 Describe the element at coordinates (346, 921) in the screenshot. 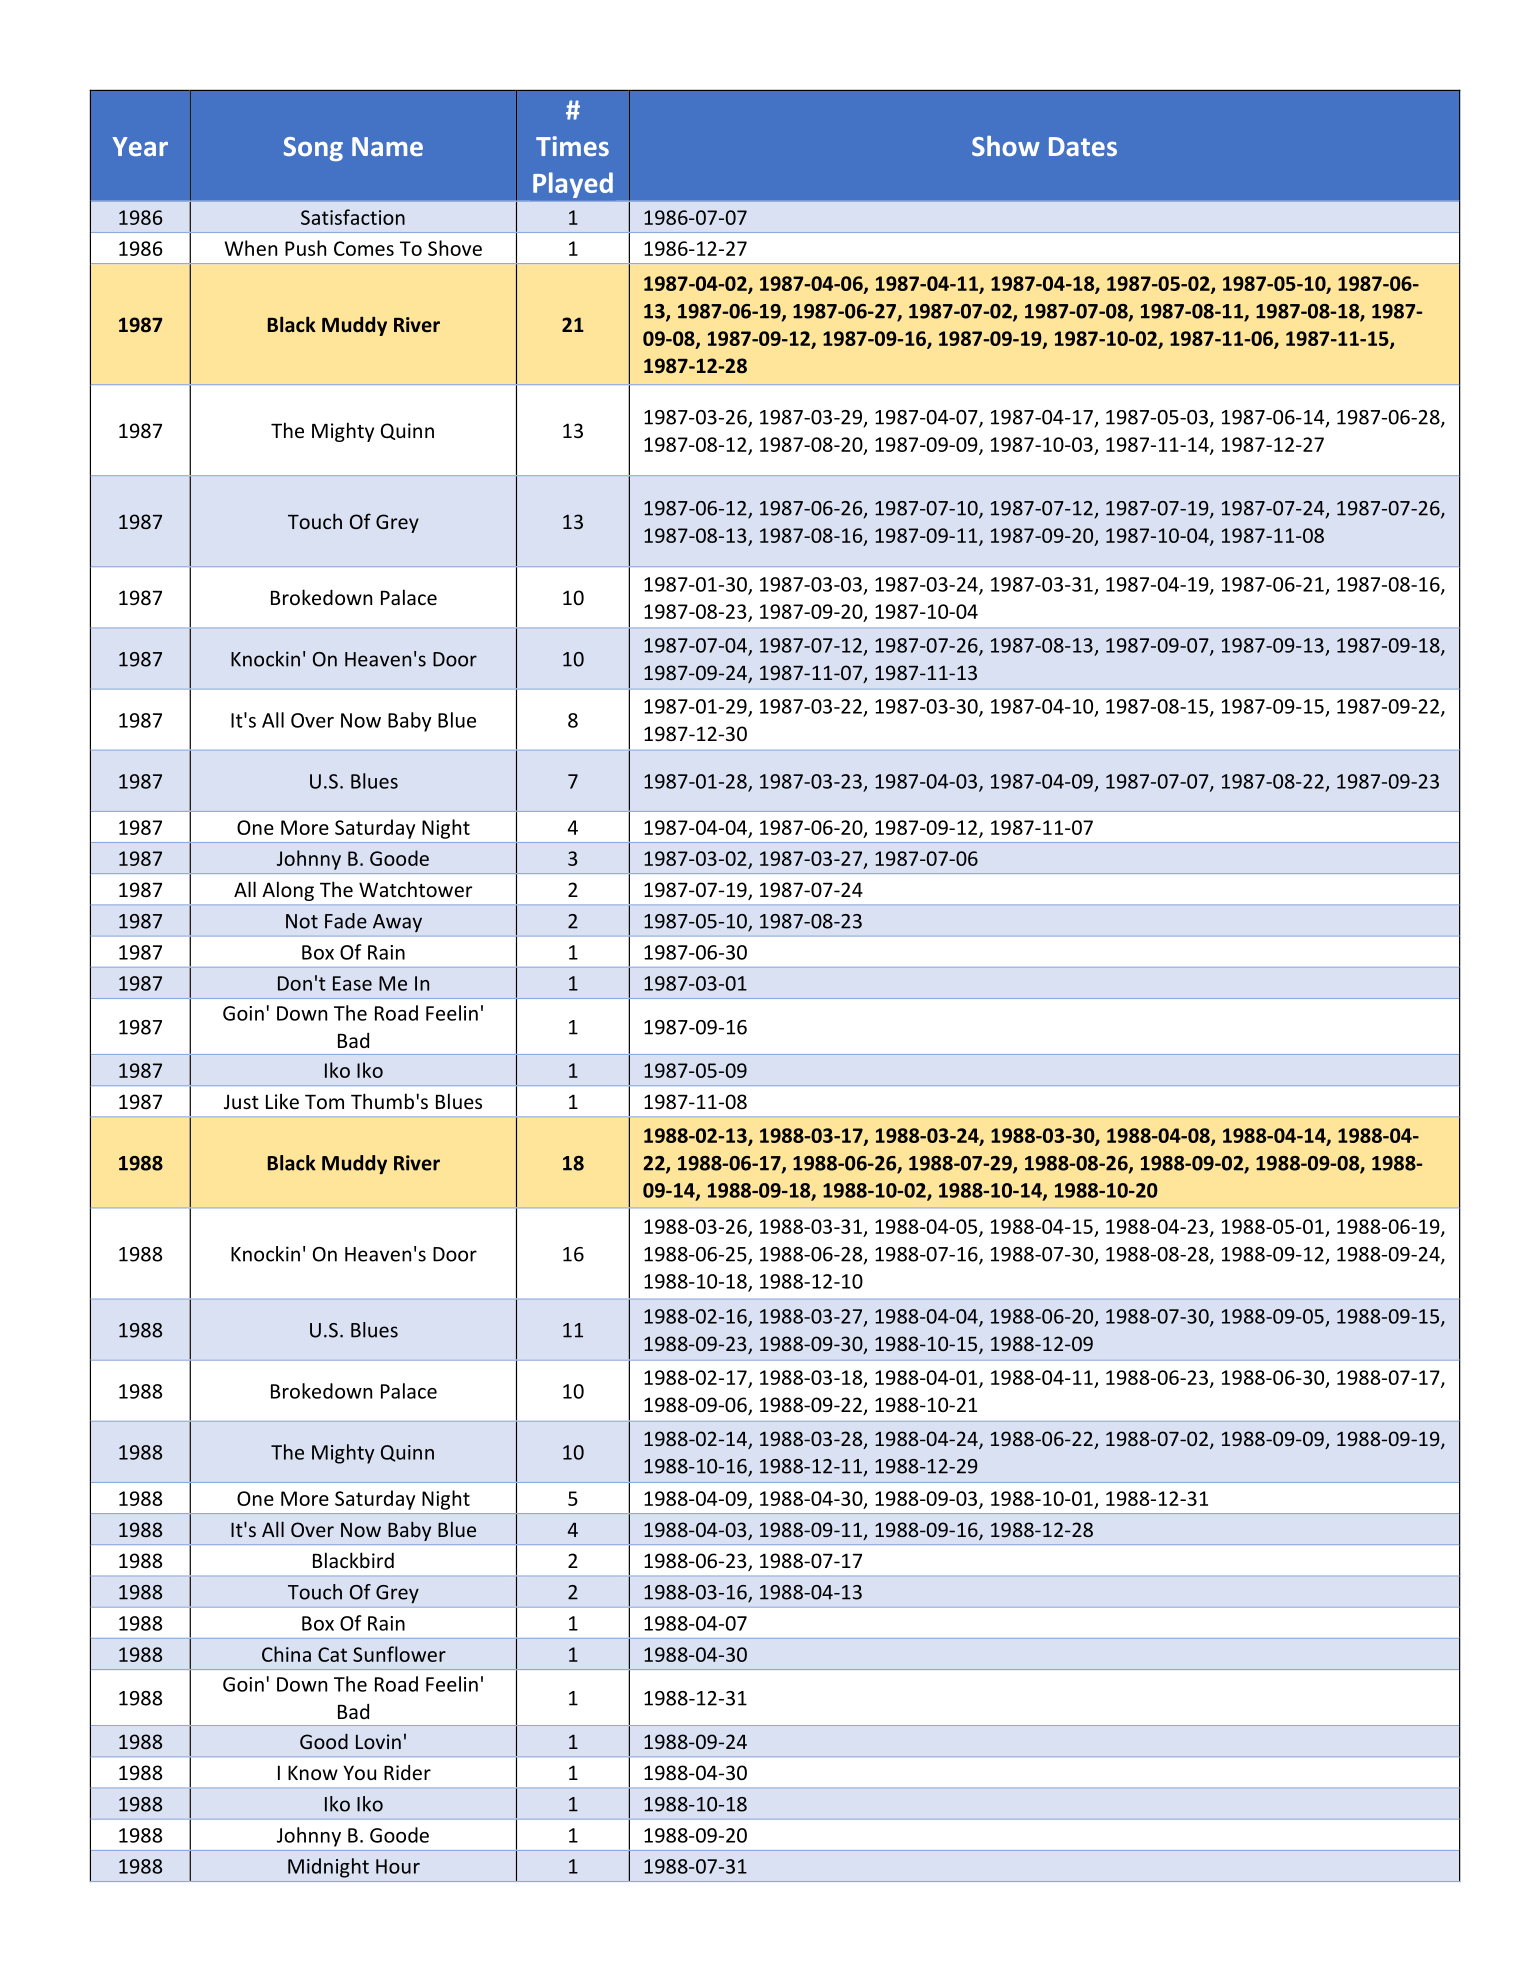

I see `Fade` at that location.
